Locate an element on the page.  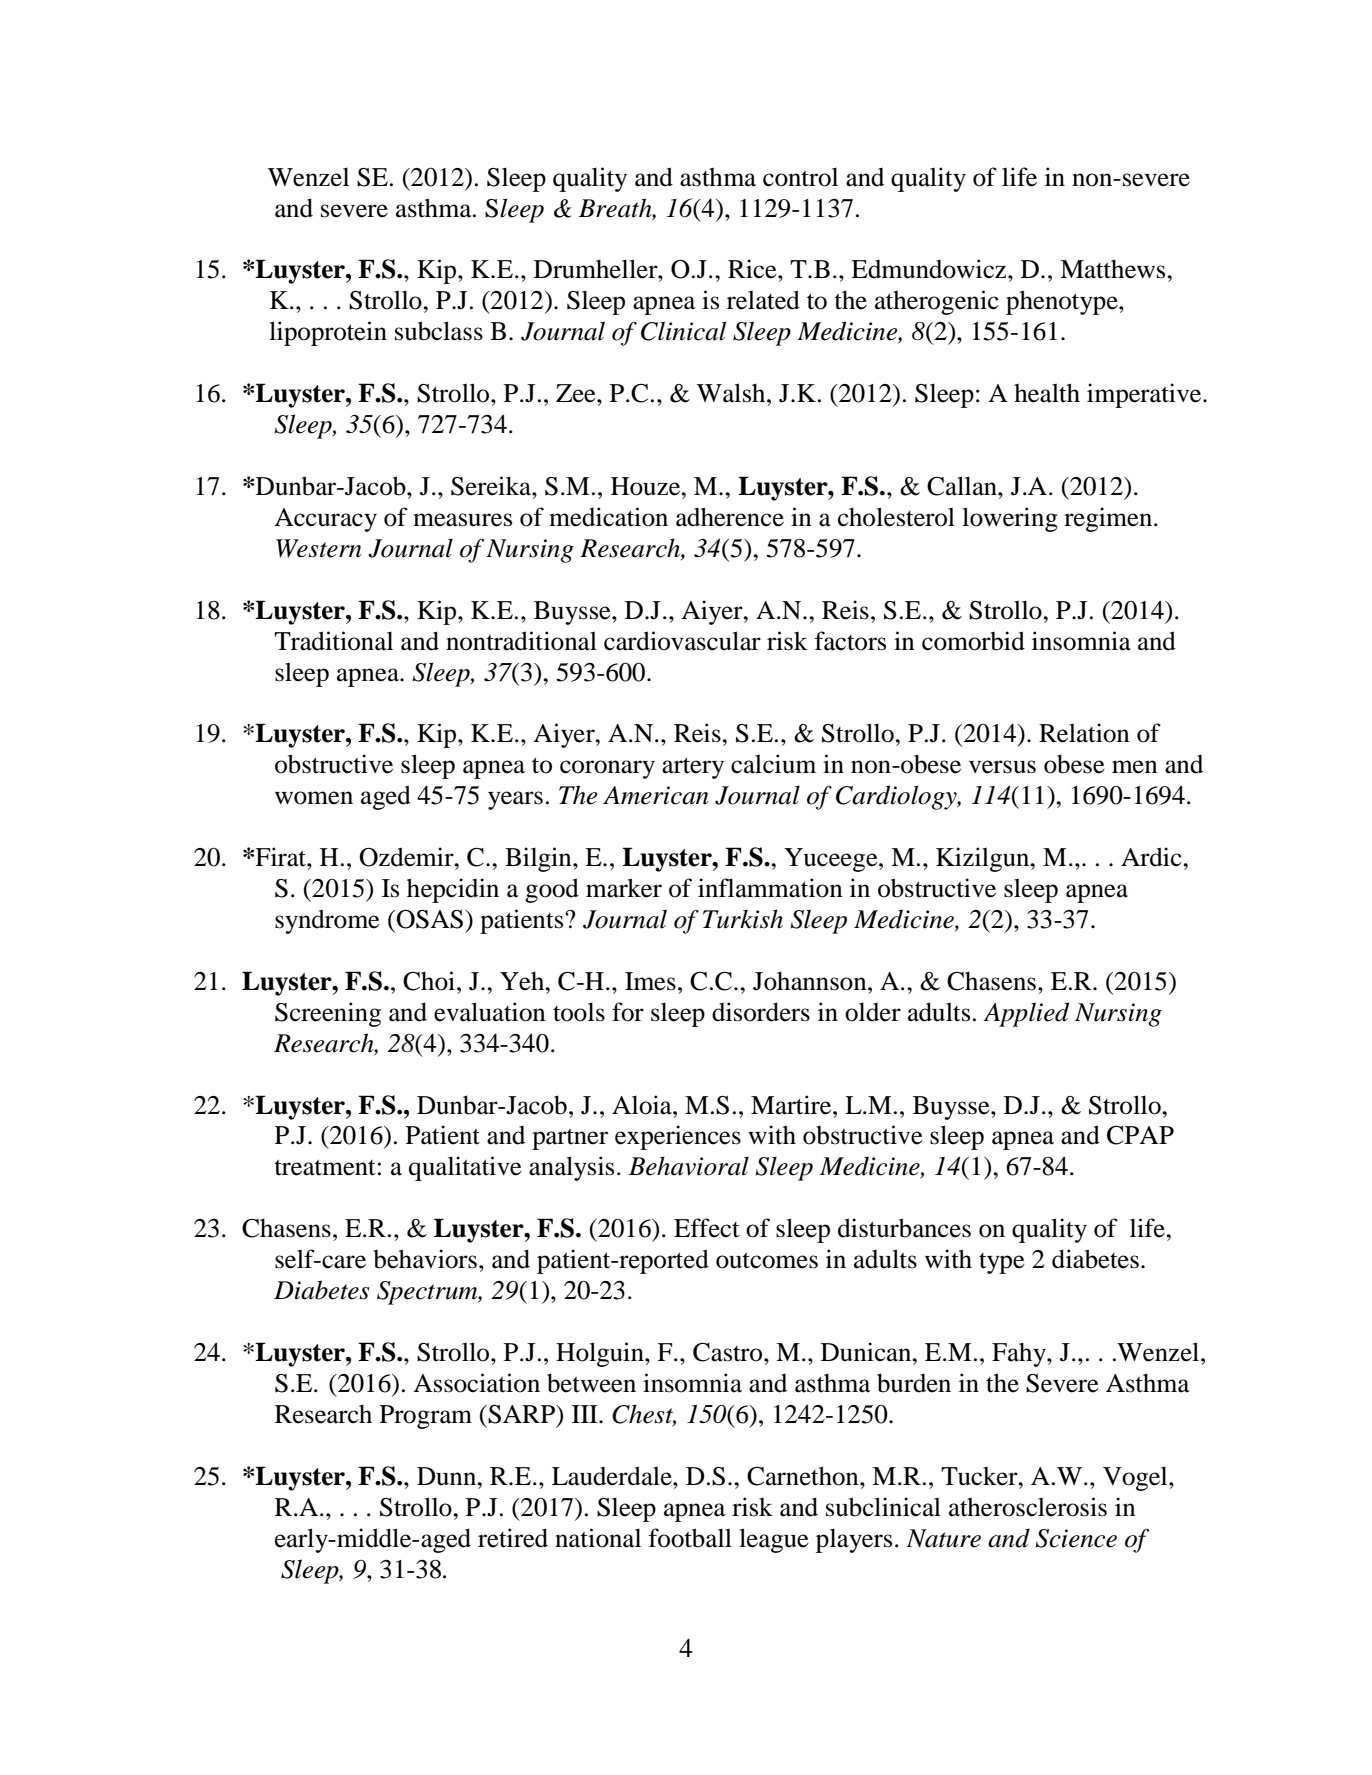
adherence is located at coordinates (730, 517).
